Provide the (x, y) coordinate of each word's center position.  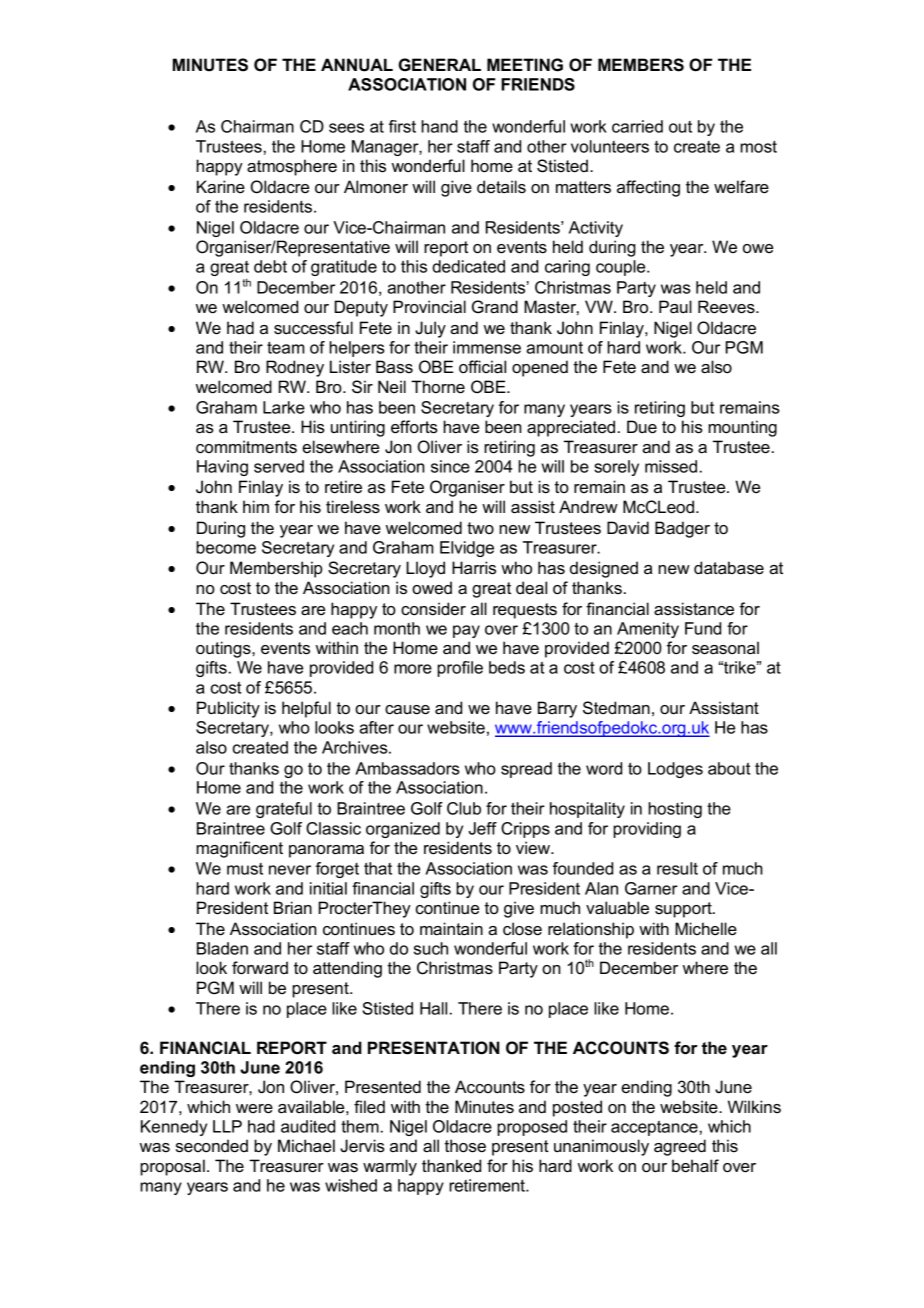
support (684, 910)
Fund (703, 628)
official (482, 367)
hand (439, 126)
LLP (227, 1126)
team (286, 348)
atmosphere (292, 167)
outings (224, 649)
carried (637, 126)
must (245, 869)
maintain (451, 929)
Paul (675, 307)
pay (466, 631)
